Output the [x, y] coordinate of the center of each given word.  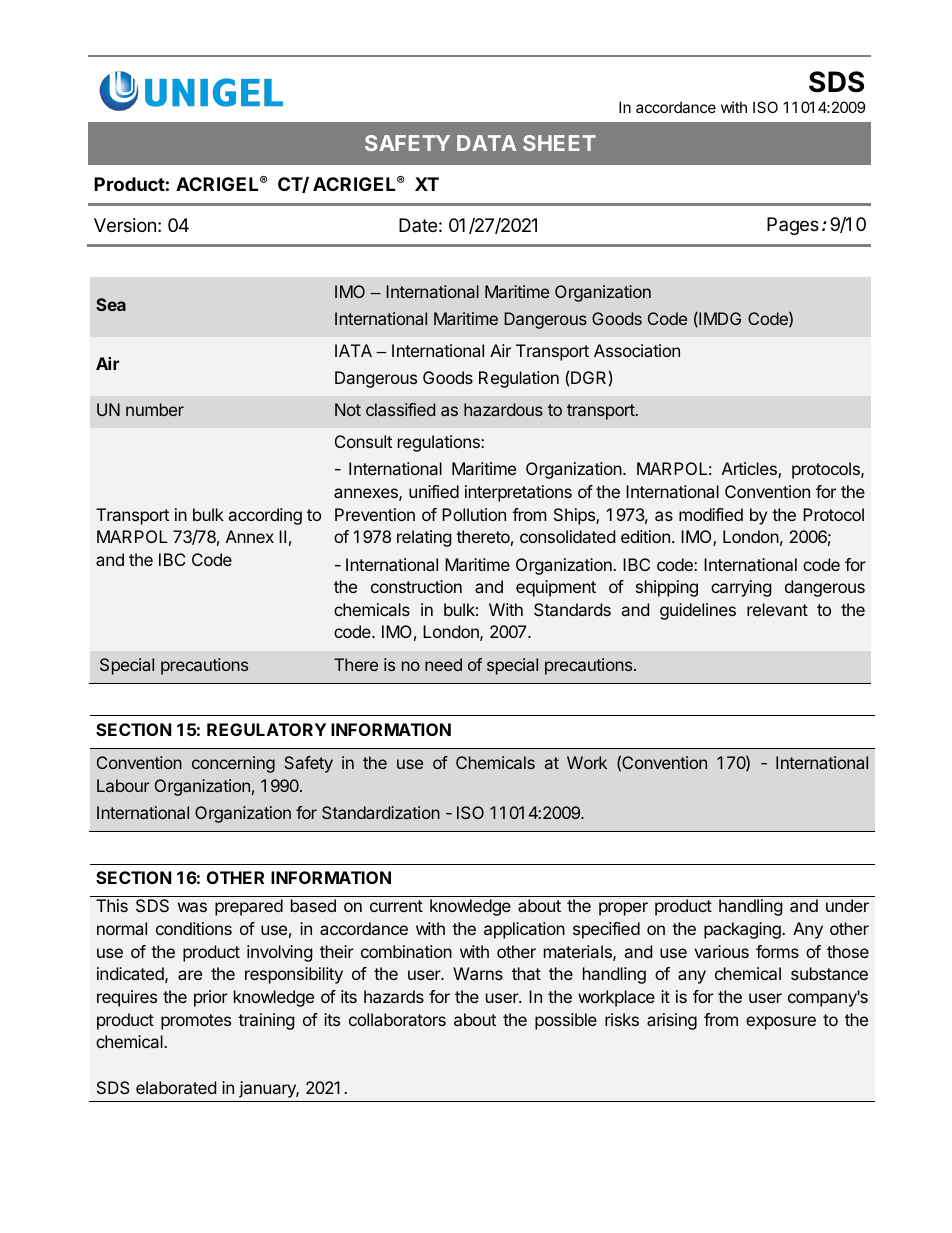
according [265, 516]
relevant [777, 609]
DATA [486, 143]
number [155, 409]
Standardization [381, 812]
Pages [793, 226]
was [192, 907]
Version [125, 225]
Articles [750, 470]
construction [416, 586]
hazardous [503, 409]
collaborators [397, 1019]
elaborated [176, 1087]
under [847, 905]
